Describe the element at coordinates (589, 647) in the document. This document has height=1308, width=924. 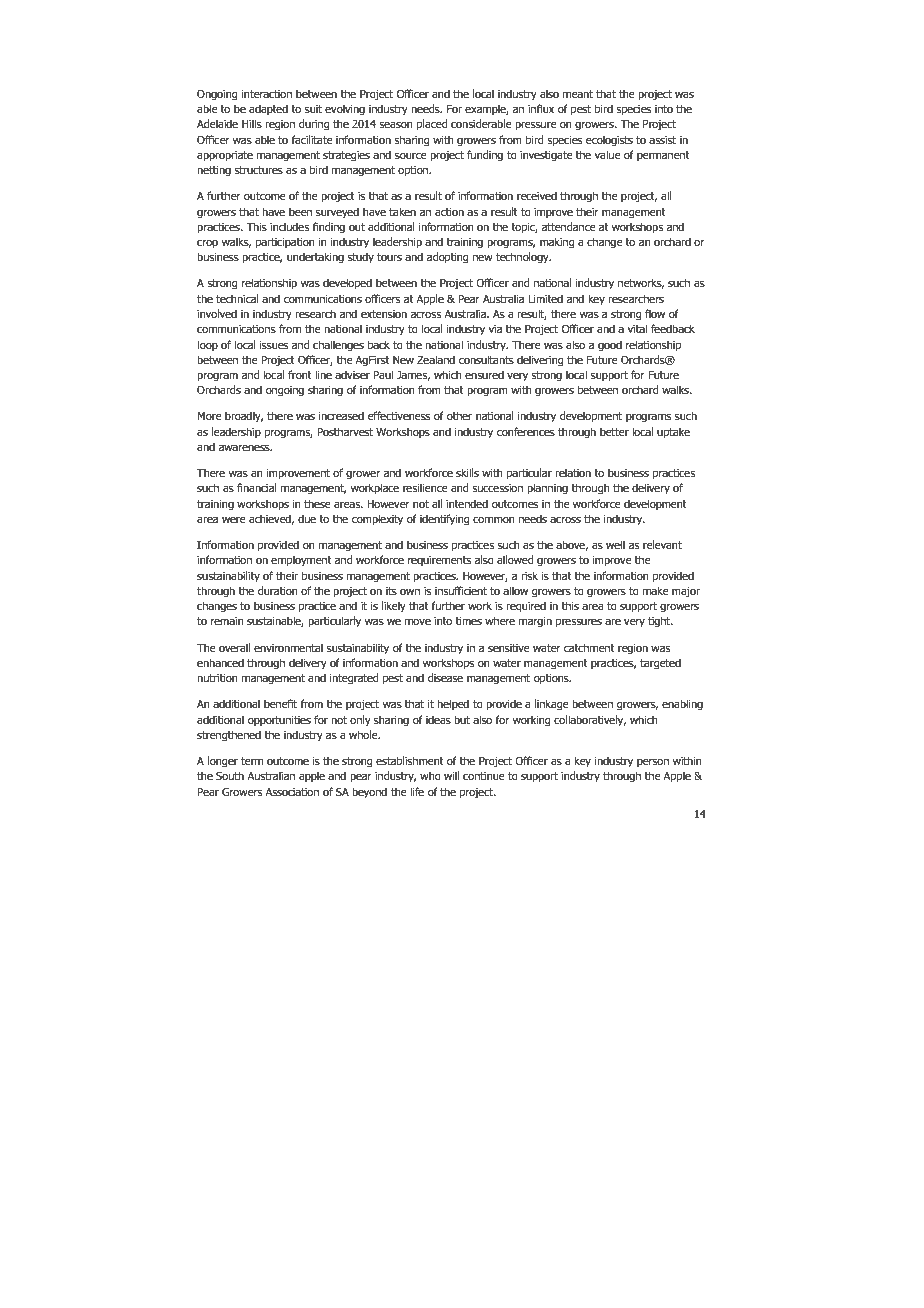
I see `catchment` at that location.
